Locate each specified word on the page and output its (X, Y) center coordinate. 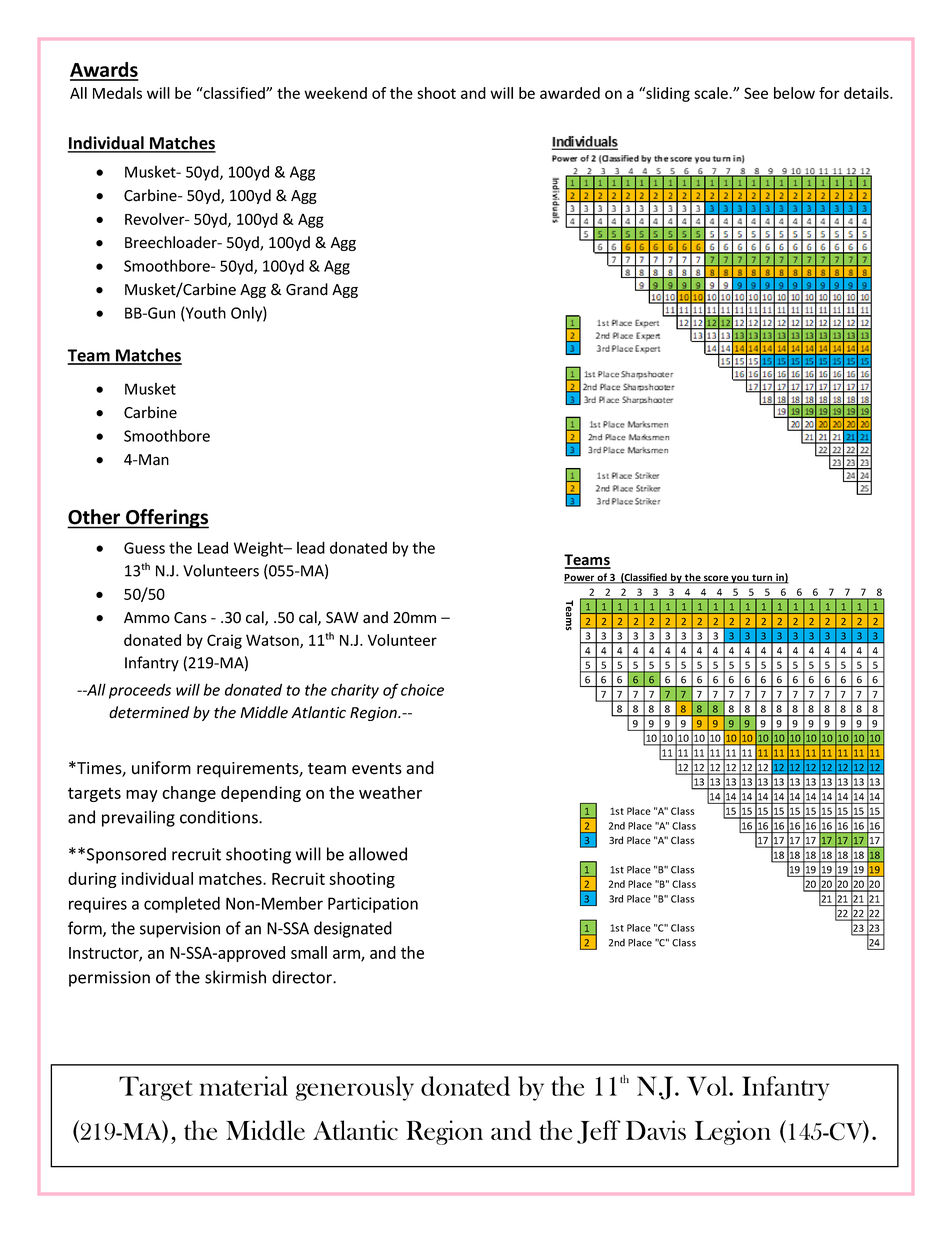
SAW (342, 618)
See (756, 93)
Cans (190, 618)
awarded (570, 93)
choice (422, 689)
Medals (117, 93)
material (243, 1086)
